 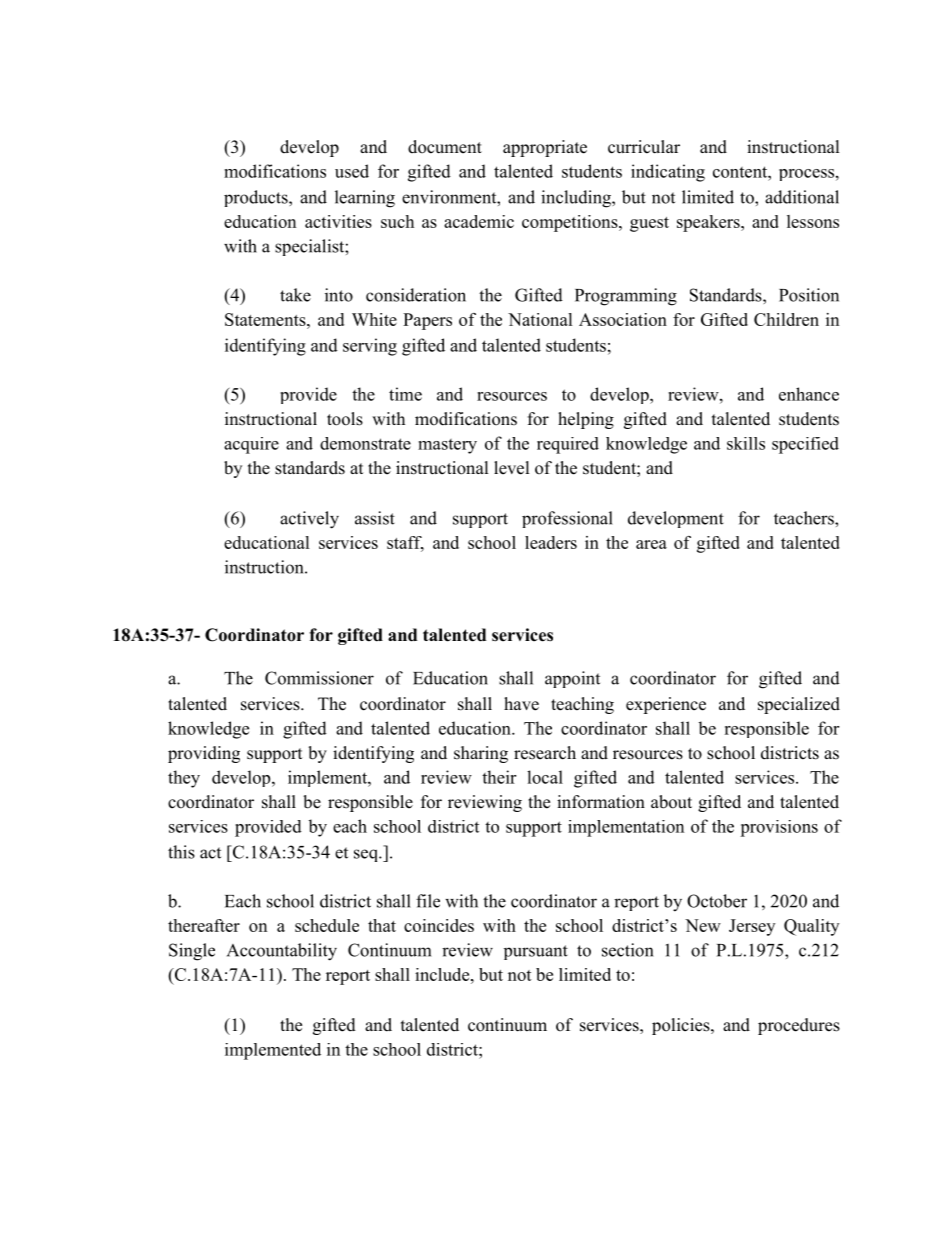 I want to click on actively, so click(x=309, y=520).
